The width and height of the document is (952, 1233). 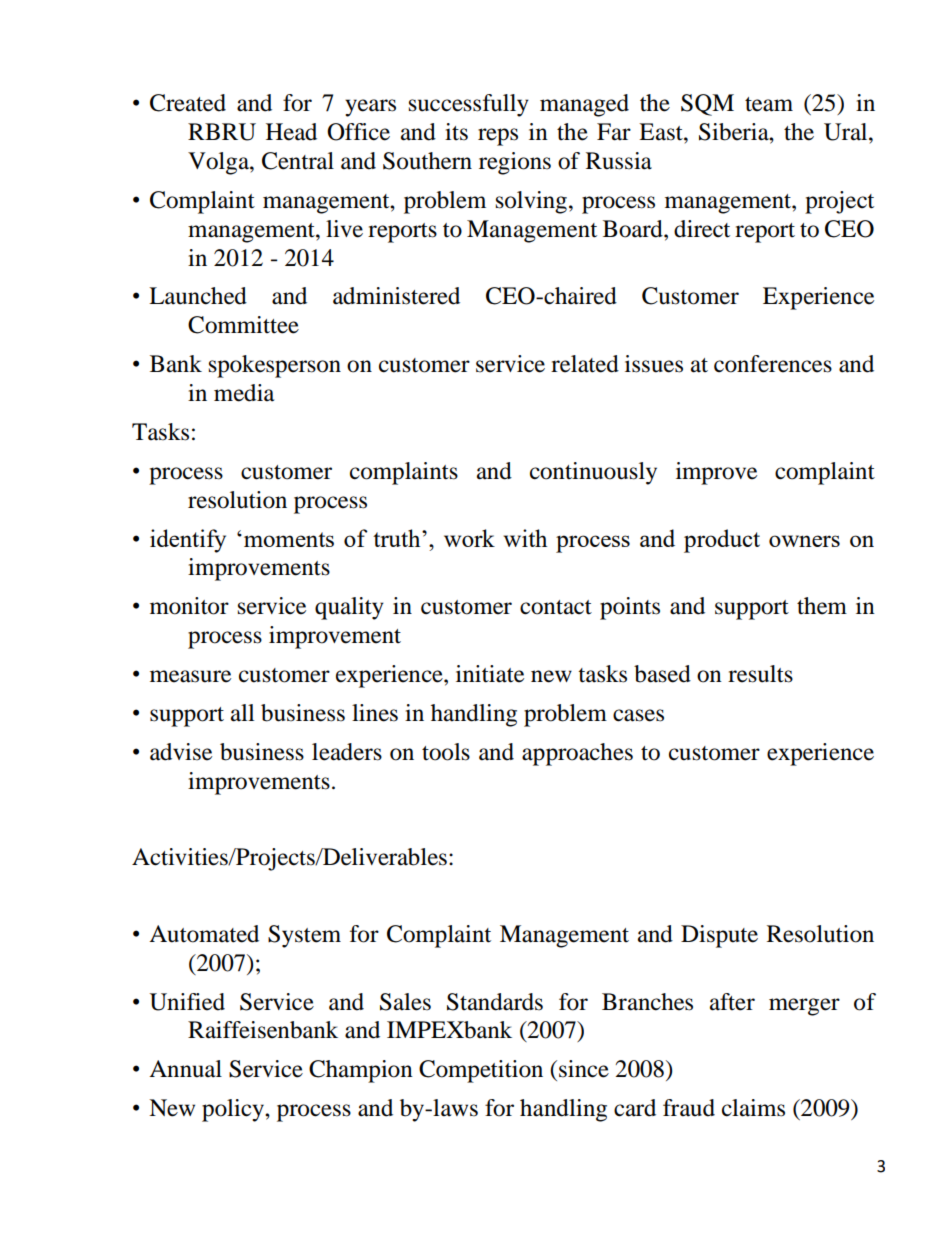 What do you see at coordinates (291, 132) in the document?
I see `Head` at bounding box center [291, 132].
